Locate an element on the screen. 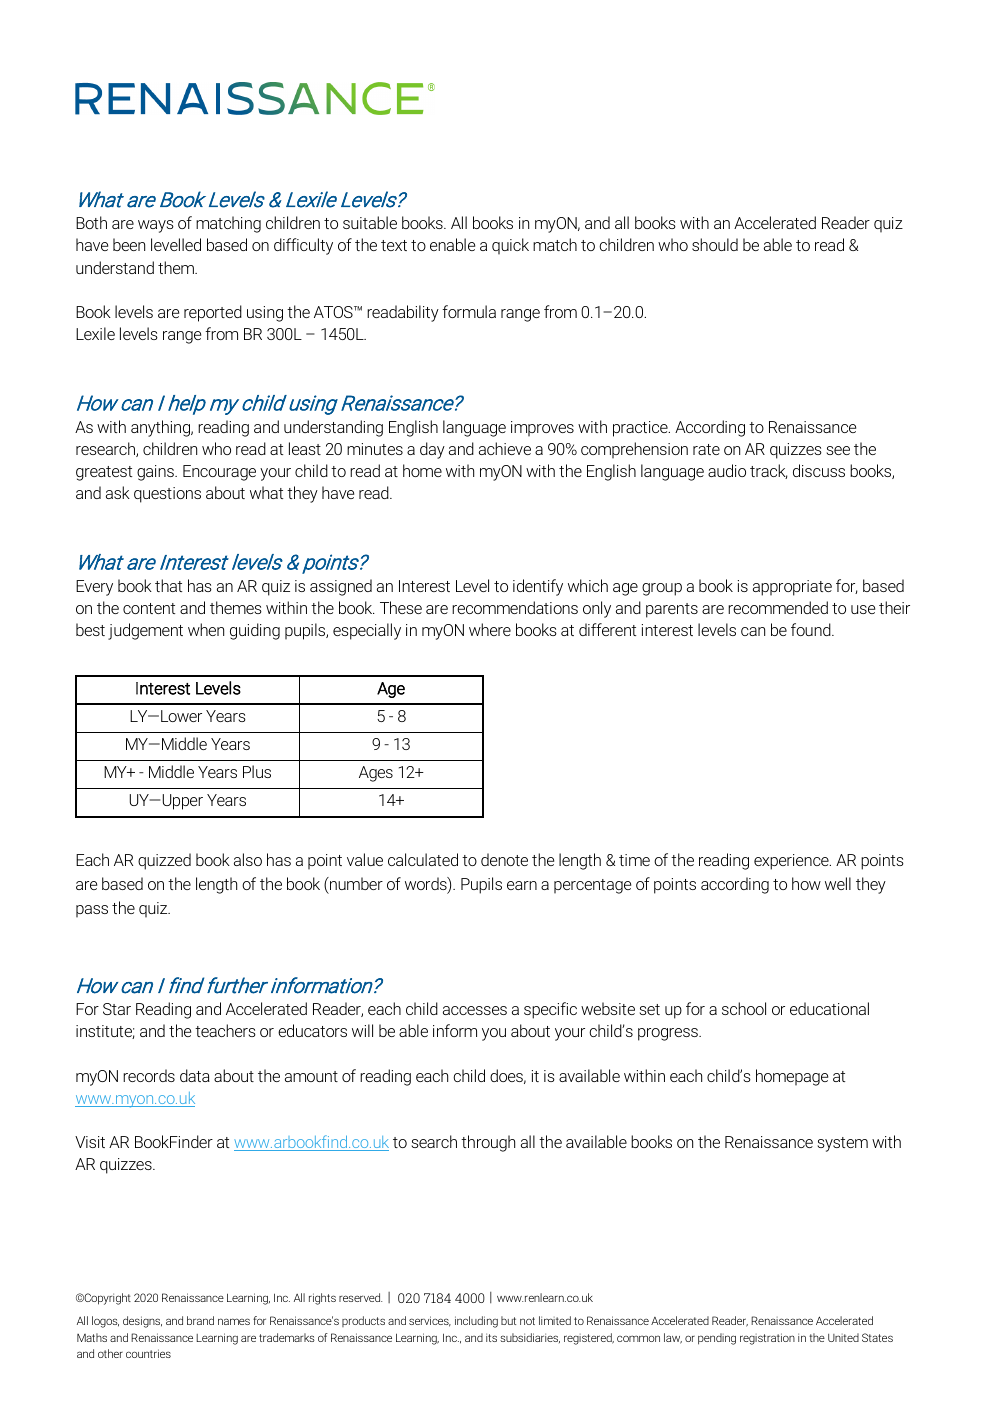 Image resolution: width=998 pixels, height=1411 pixels. ways is located at coordinates (156, 226).
